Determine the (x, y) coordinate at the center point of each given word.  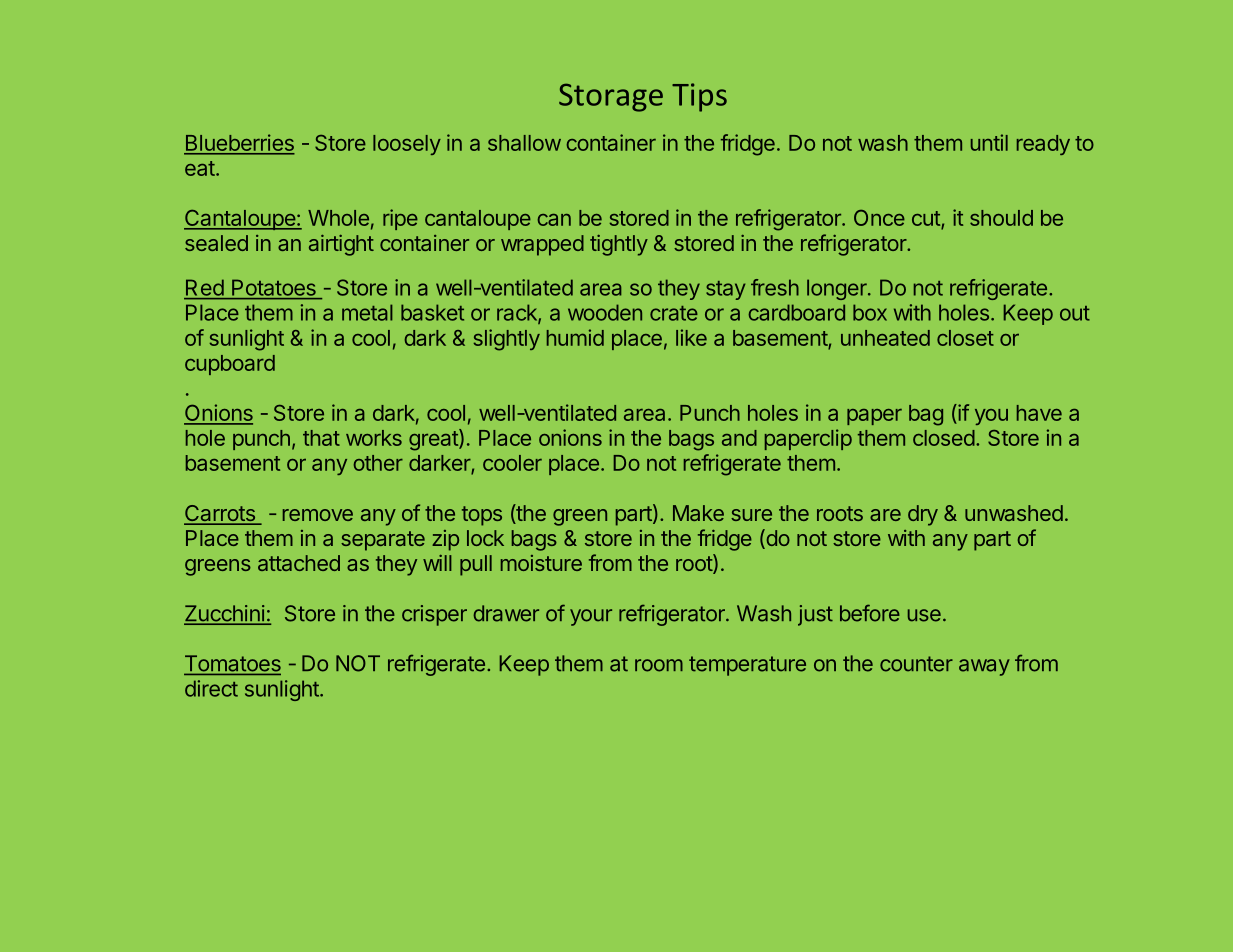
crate (674, 313)
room (659, 665)
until (989, 142)
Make (698, 513)
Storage (611, 97)
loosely (407, 145)
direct (211, 688)
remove (318, 515)
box (870, 312)
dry (923, 515)
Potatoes (274, 288)
